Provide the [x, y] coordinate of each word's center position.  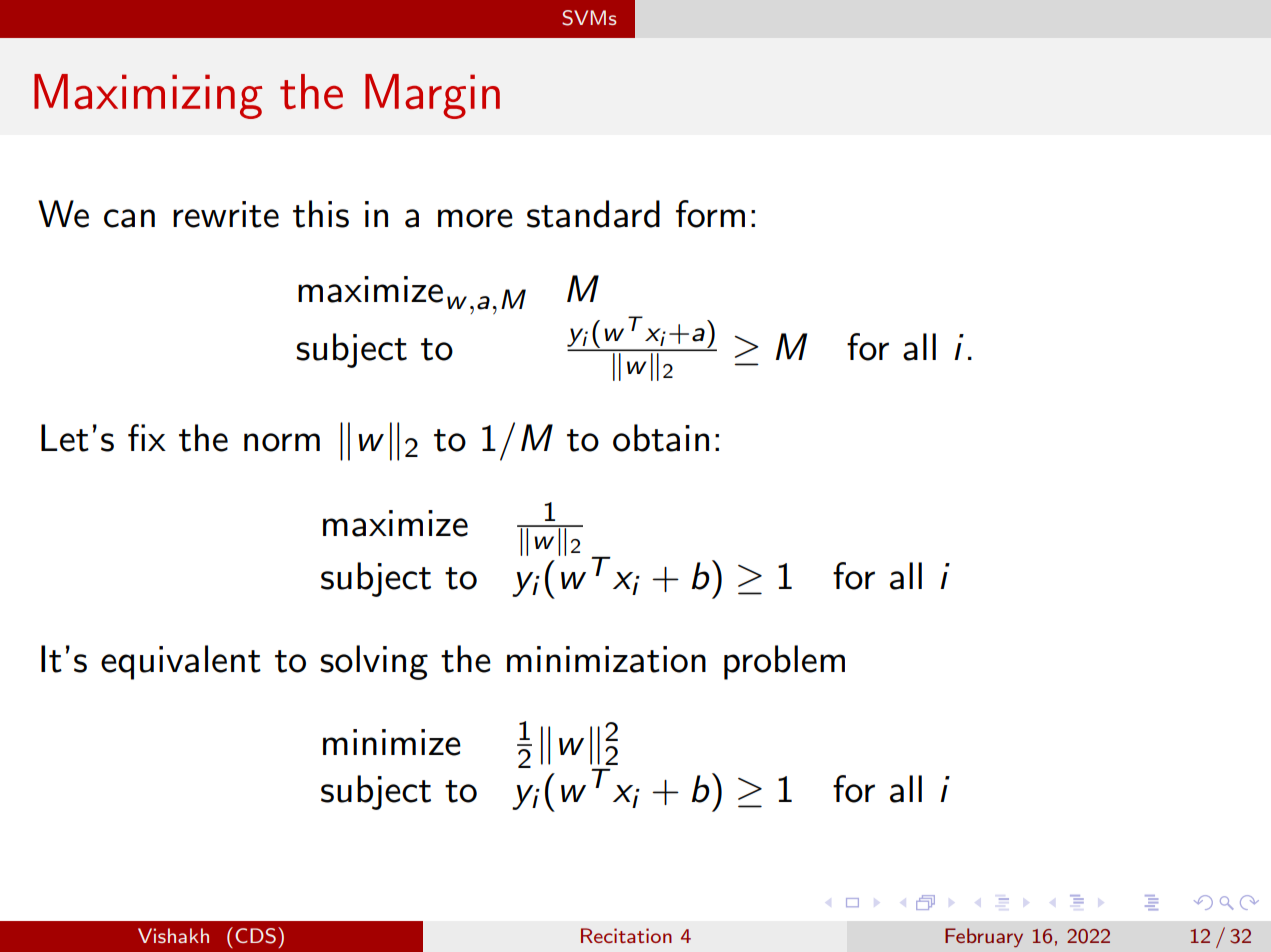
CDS [255, 936]
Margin [432, 96]
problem [784, 662]
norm [282, 442]
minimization [606, 659]
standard [593, 214]
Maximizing [148, 96]
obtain [661, 438]
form [710, 214]
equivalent [181, 662]
